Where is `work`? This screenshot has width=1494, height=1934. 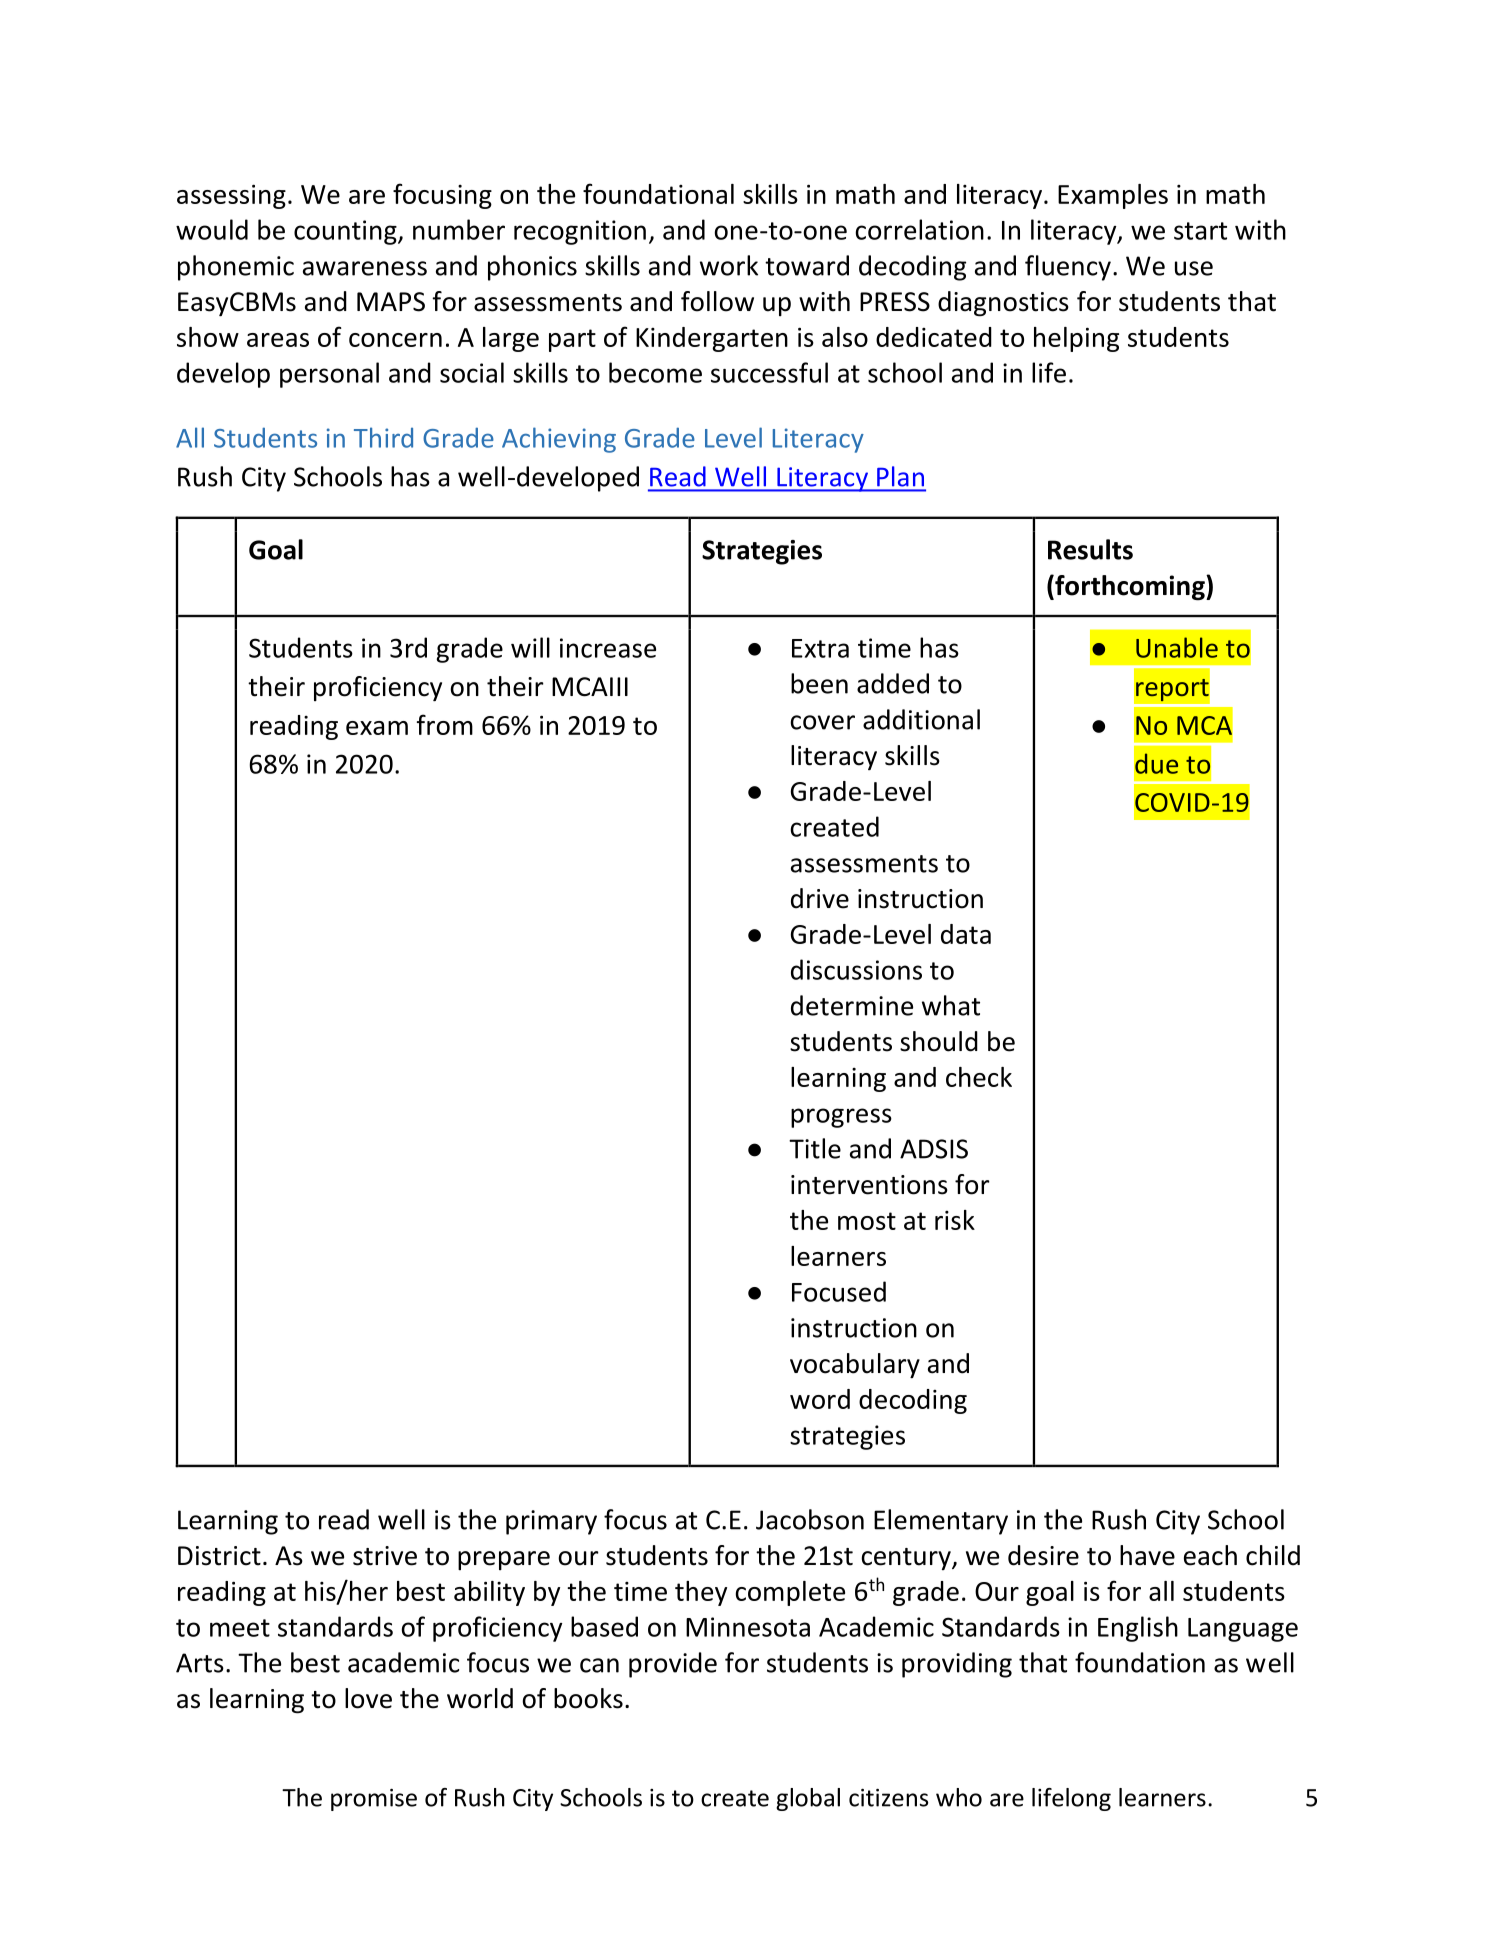 work is located at coordinates (729, 265).
